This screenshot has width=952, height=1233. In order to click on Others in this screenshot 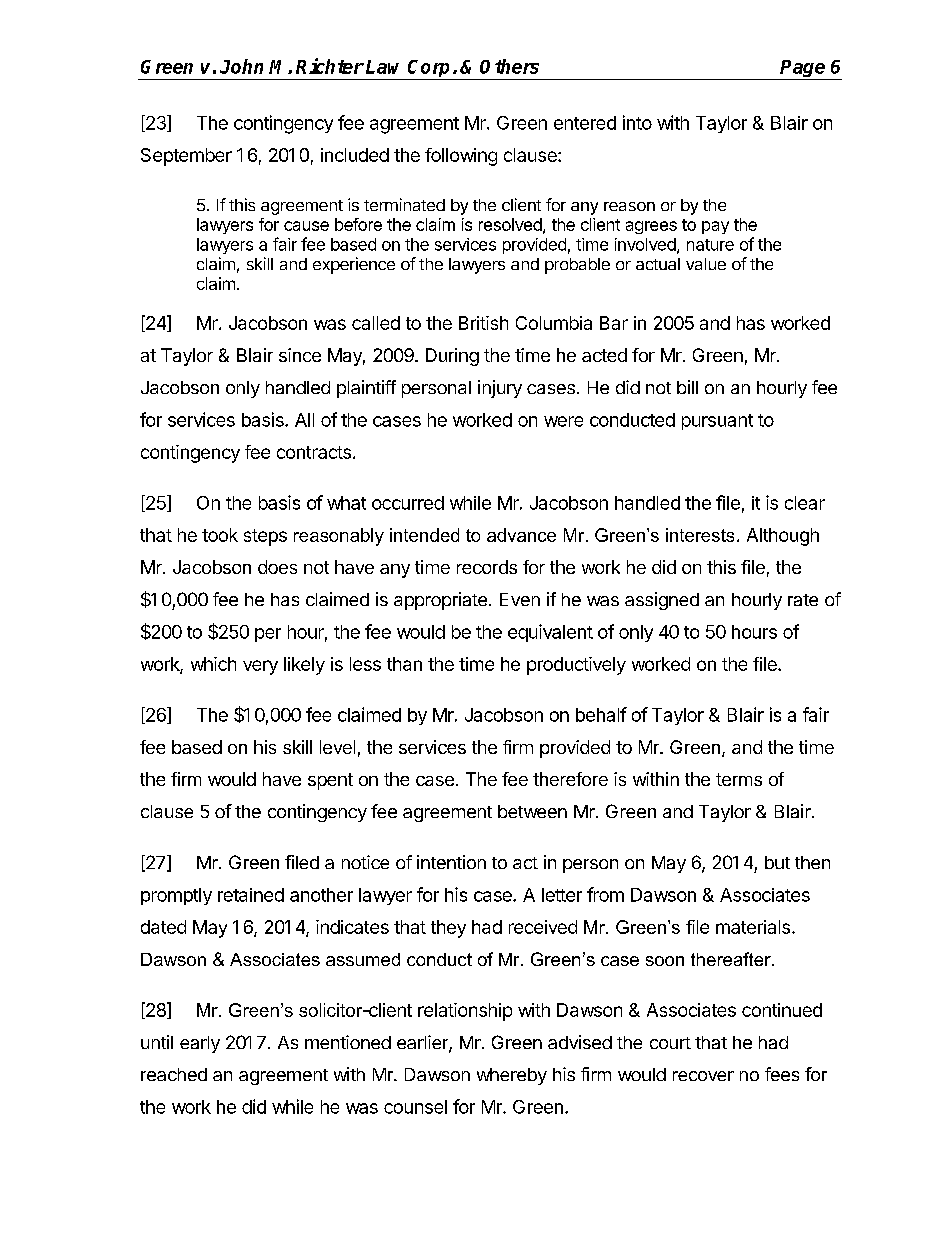, I will do `click(509, 66)`.
